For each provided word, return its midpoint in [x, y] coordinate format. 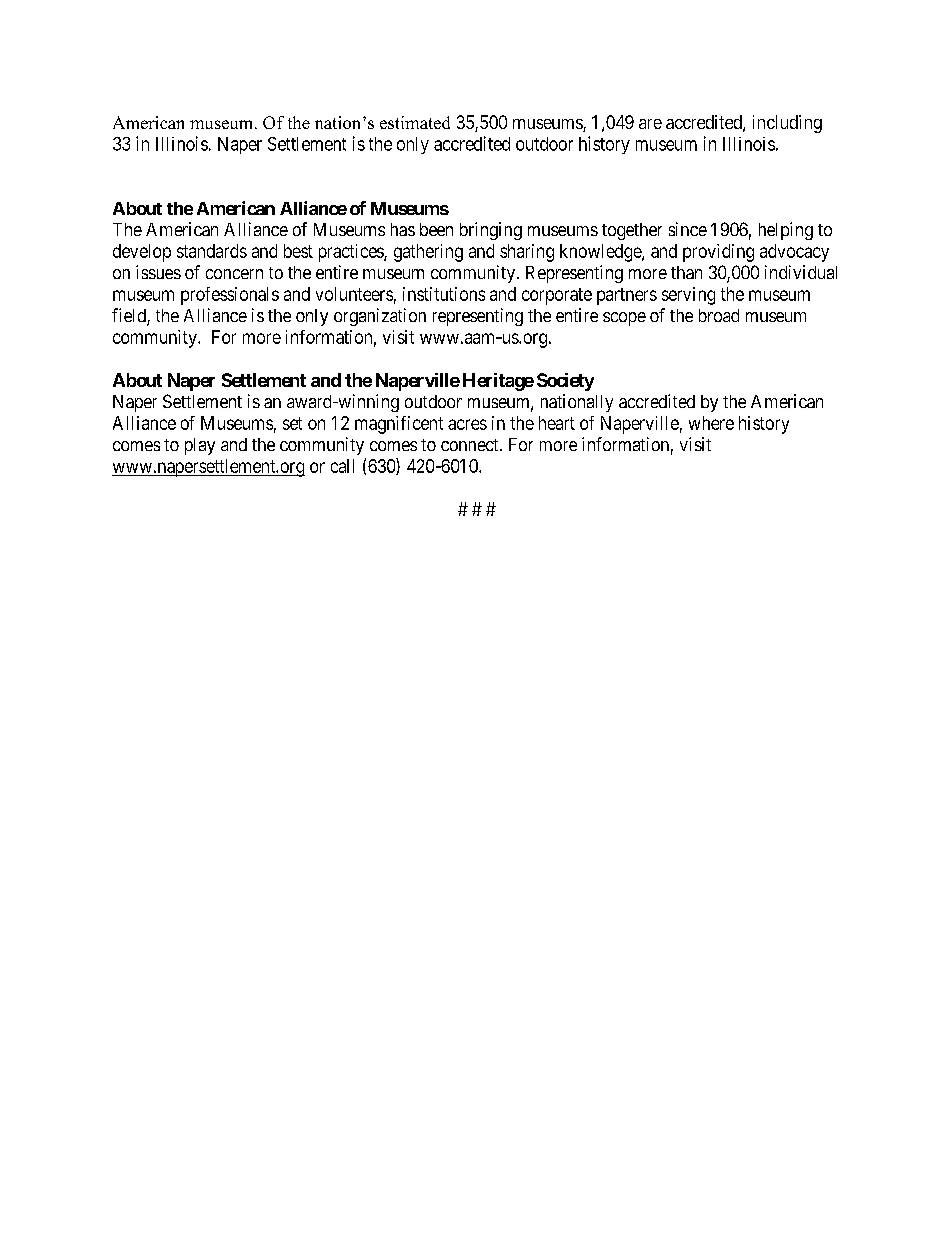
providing [718, 253]
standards [212, 251]
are [650, 124]
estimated [415, 122]
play [200, 446]
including [787, 124]
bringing [491, 231]
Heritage [498, 382]
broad [719, 315]
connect [471, 445]
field [130, 316]
